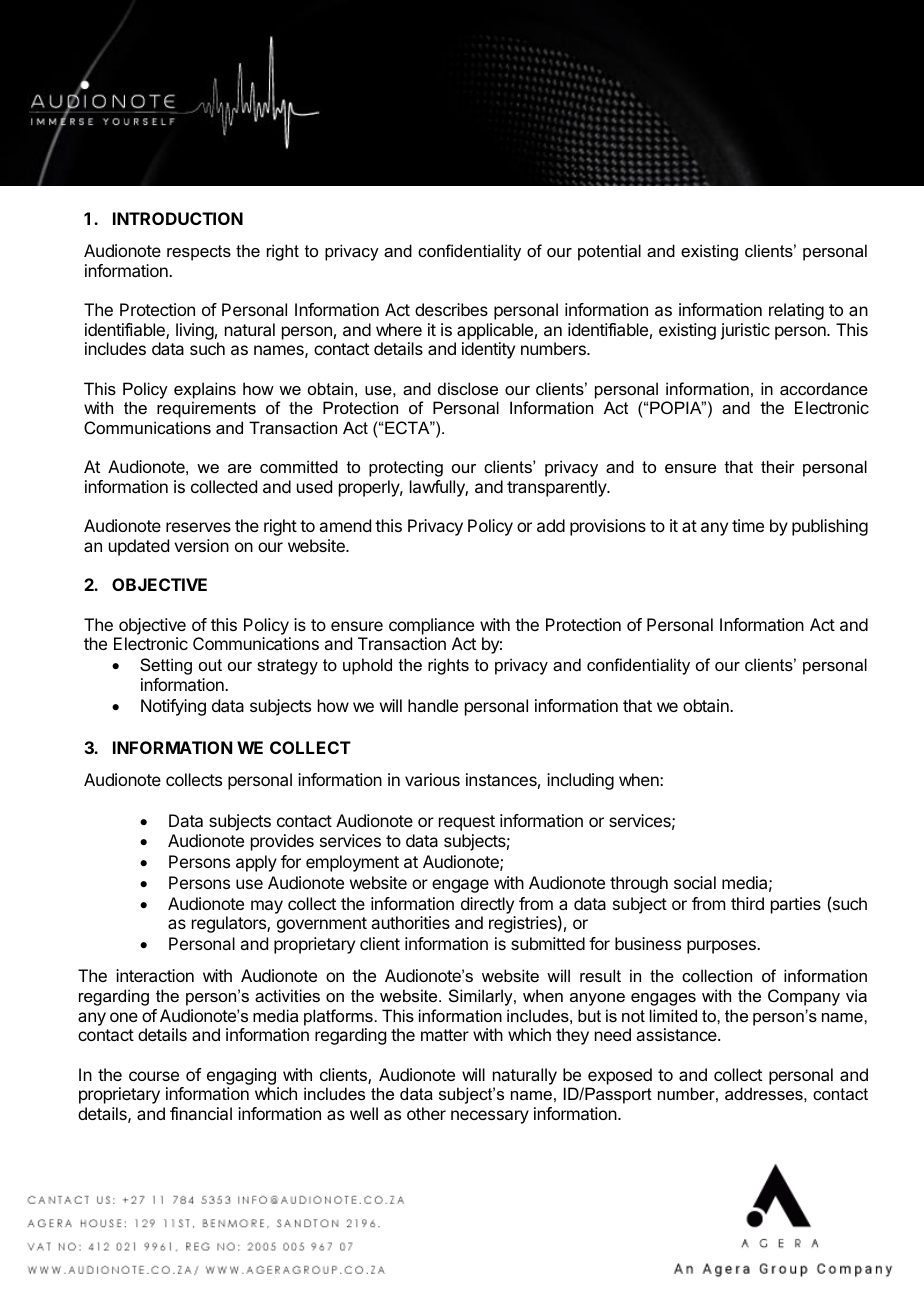 The width and height of the screenshot is (924, 1309). I want to click on various, so click(432, 779).
